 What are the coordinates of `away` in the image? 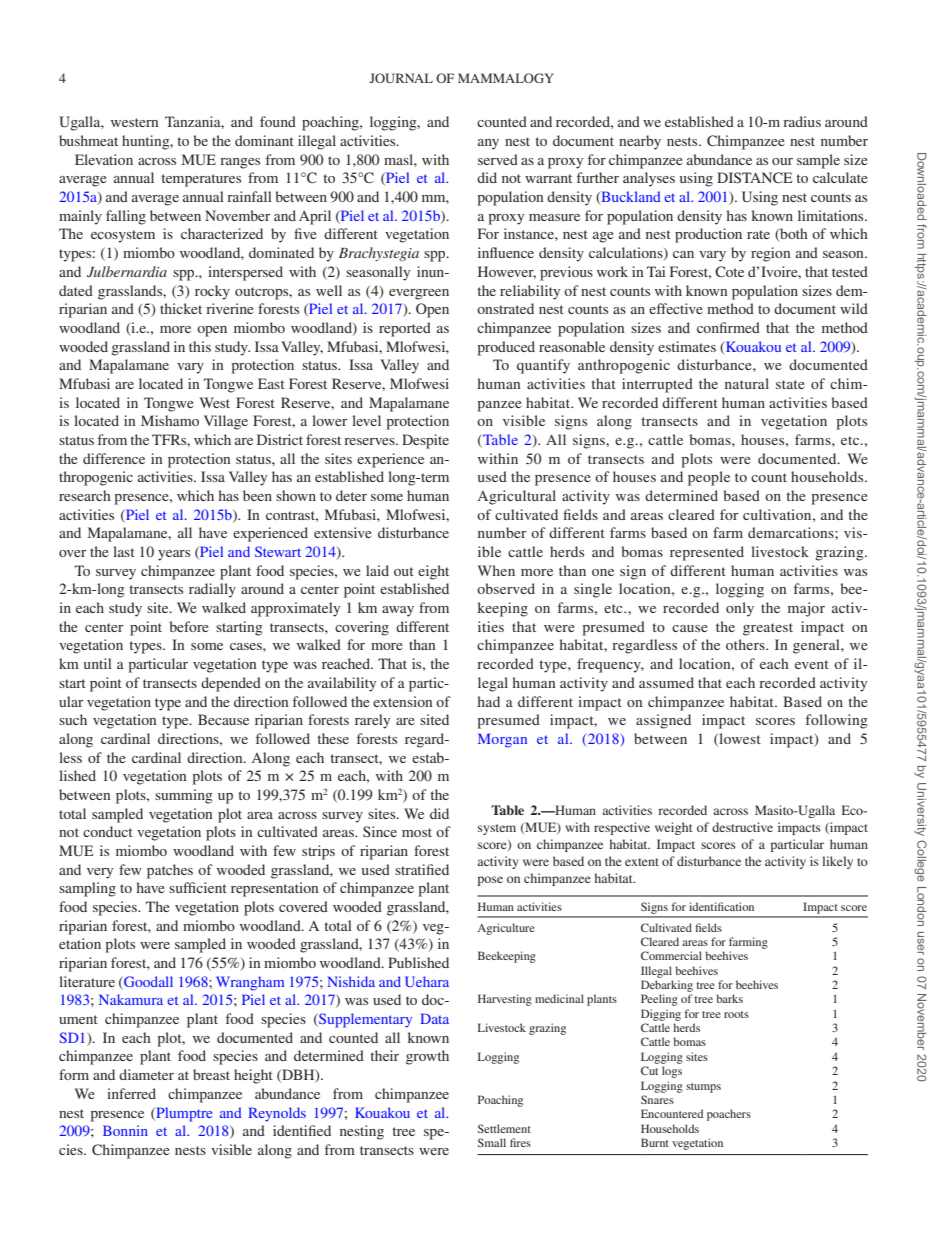 It's located at (398, 611).
